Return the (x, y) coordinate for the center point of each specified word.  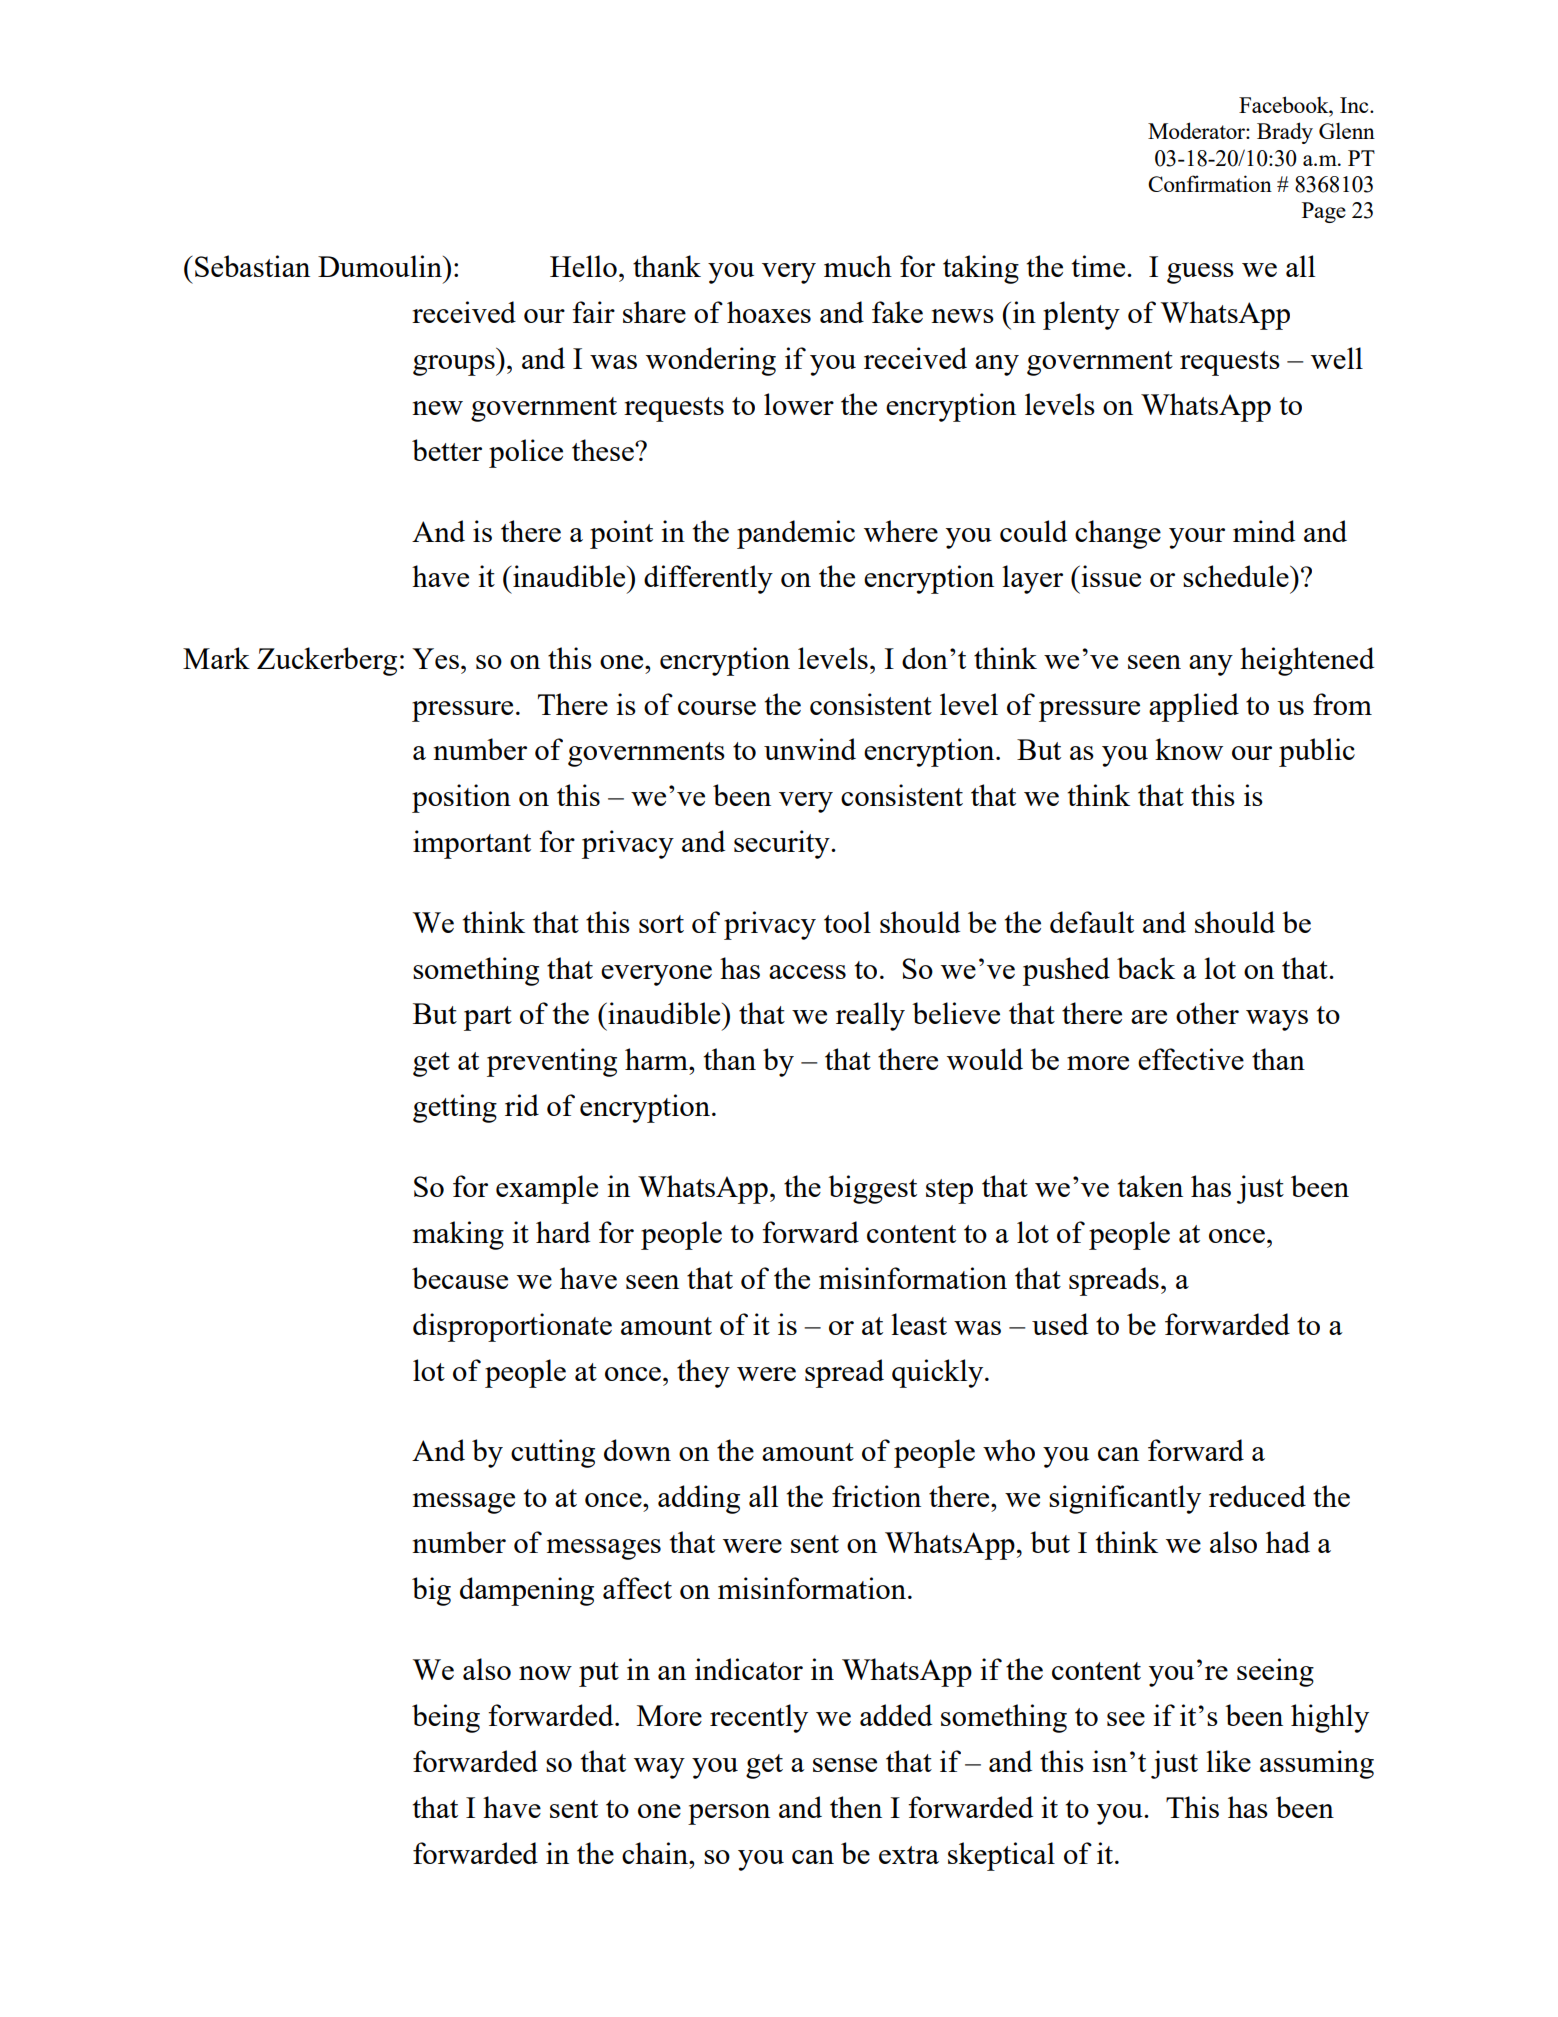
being (446, 1718)
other (1207, 1013)
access (807, 972)
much (858, 266)
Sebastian (252, 266)
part (488, 1018)
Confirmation (1210, 183)
